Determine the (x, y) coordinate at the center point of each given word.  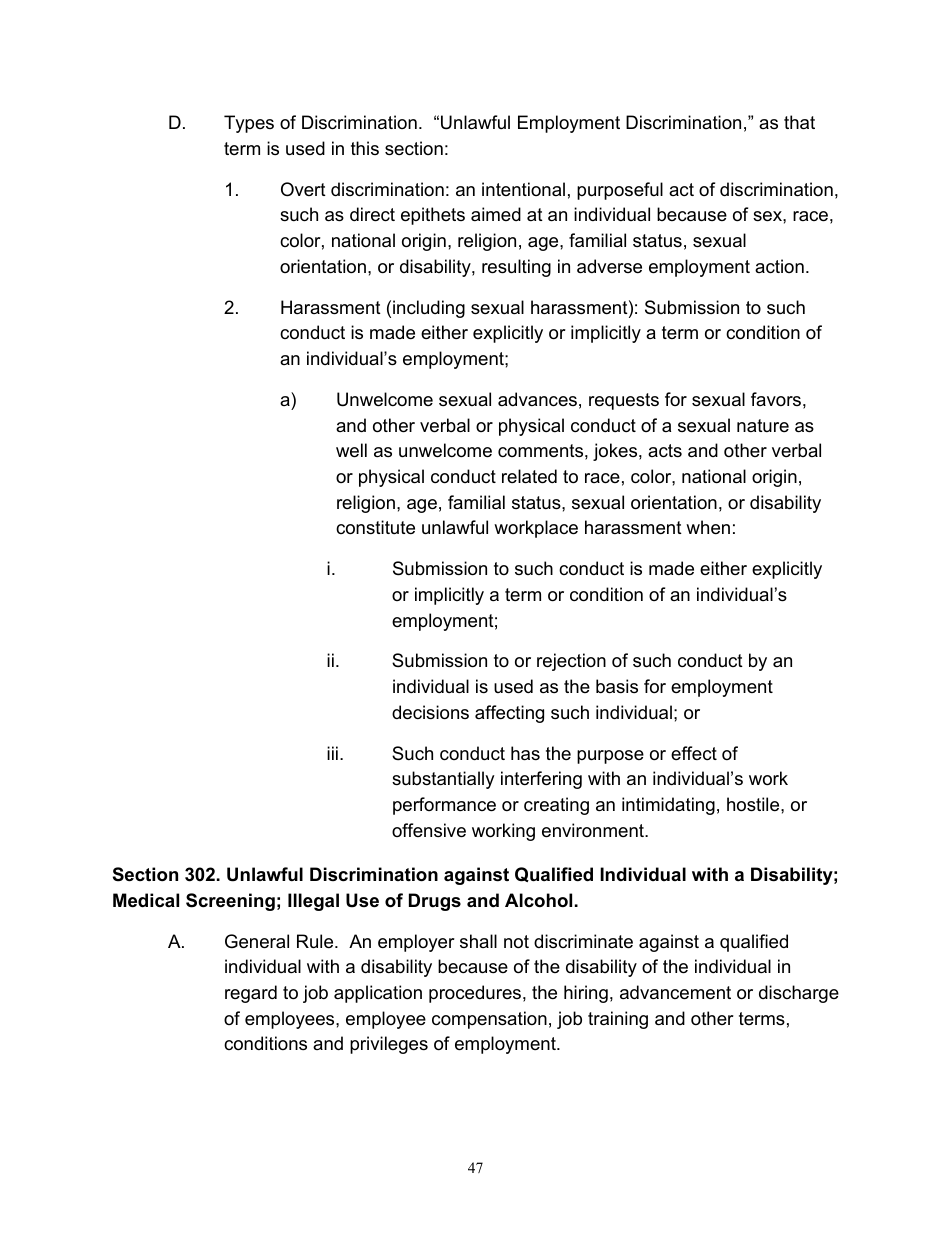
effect (694, 753)
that (799, 122)
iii (332, 753)
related (529, 476)
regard (251, 994)
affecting (509, 714)
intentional (523, 189)
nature (763, 425)
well (351, 450)
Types (249, 124)
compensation (489, 1020)
